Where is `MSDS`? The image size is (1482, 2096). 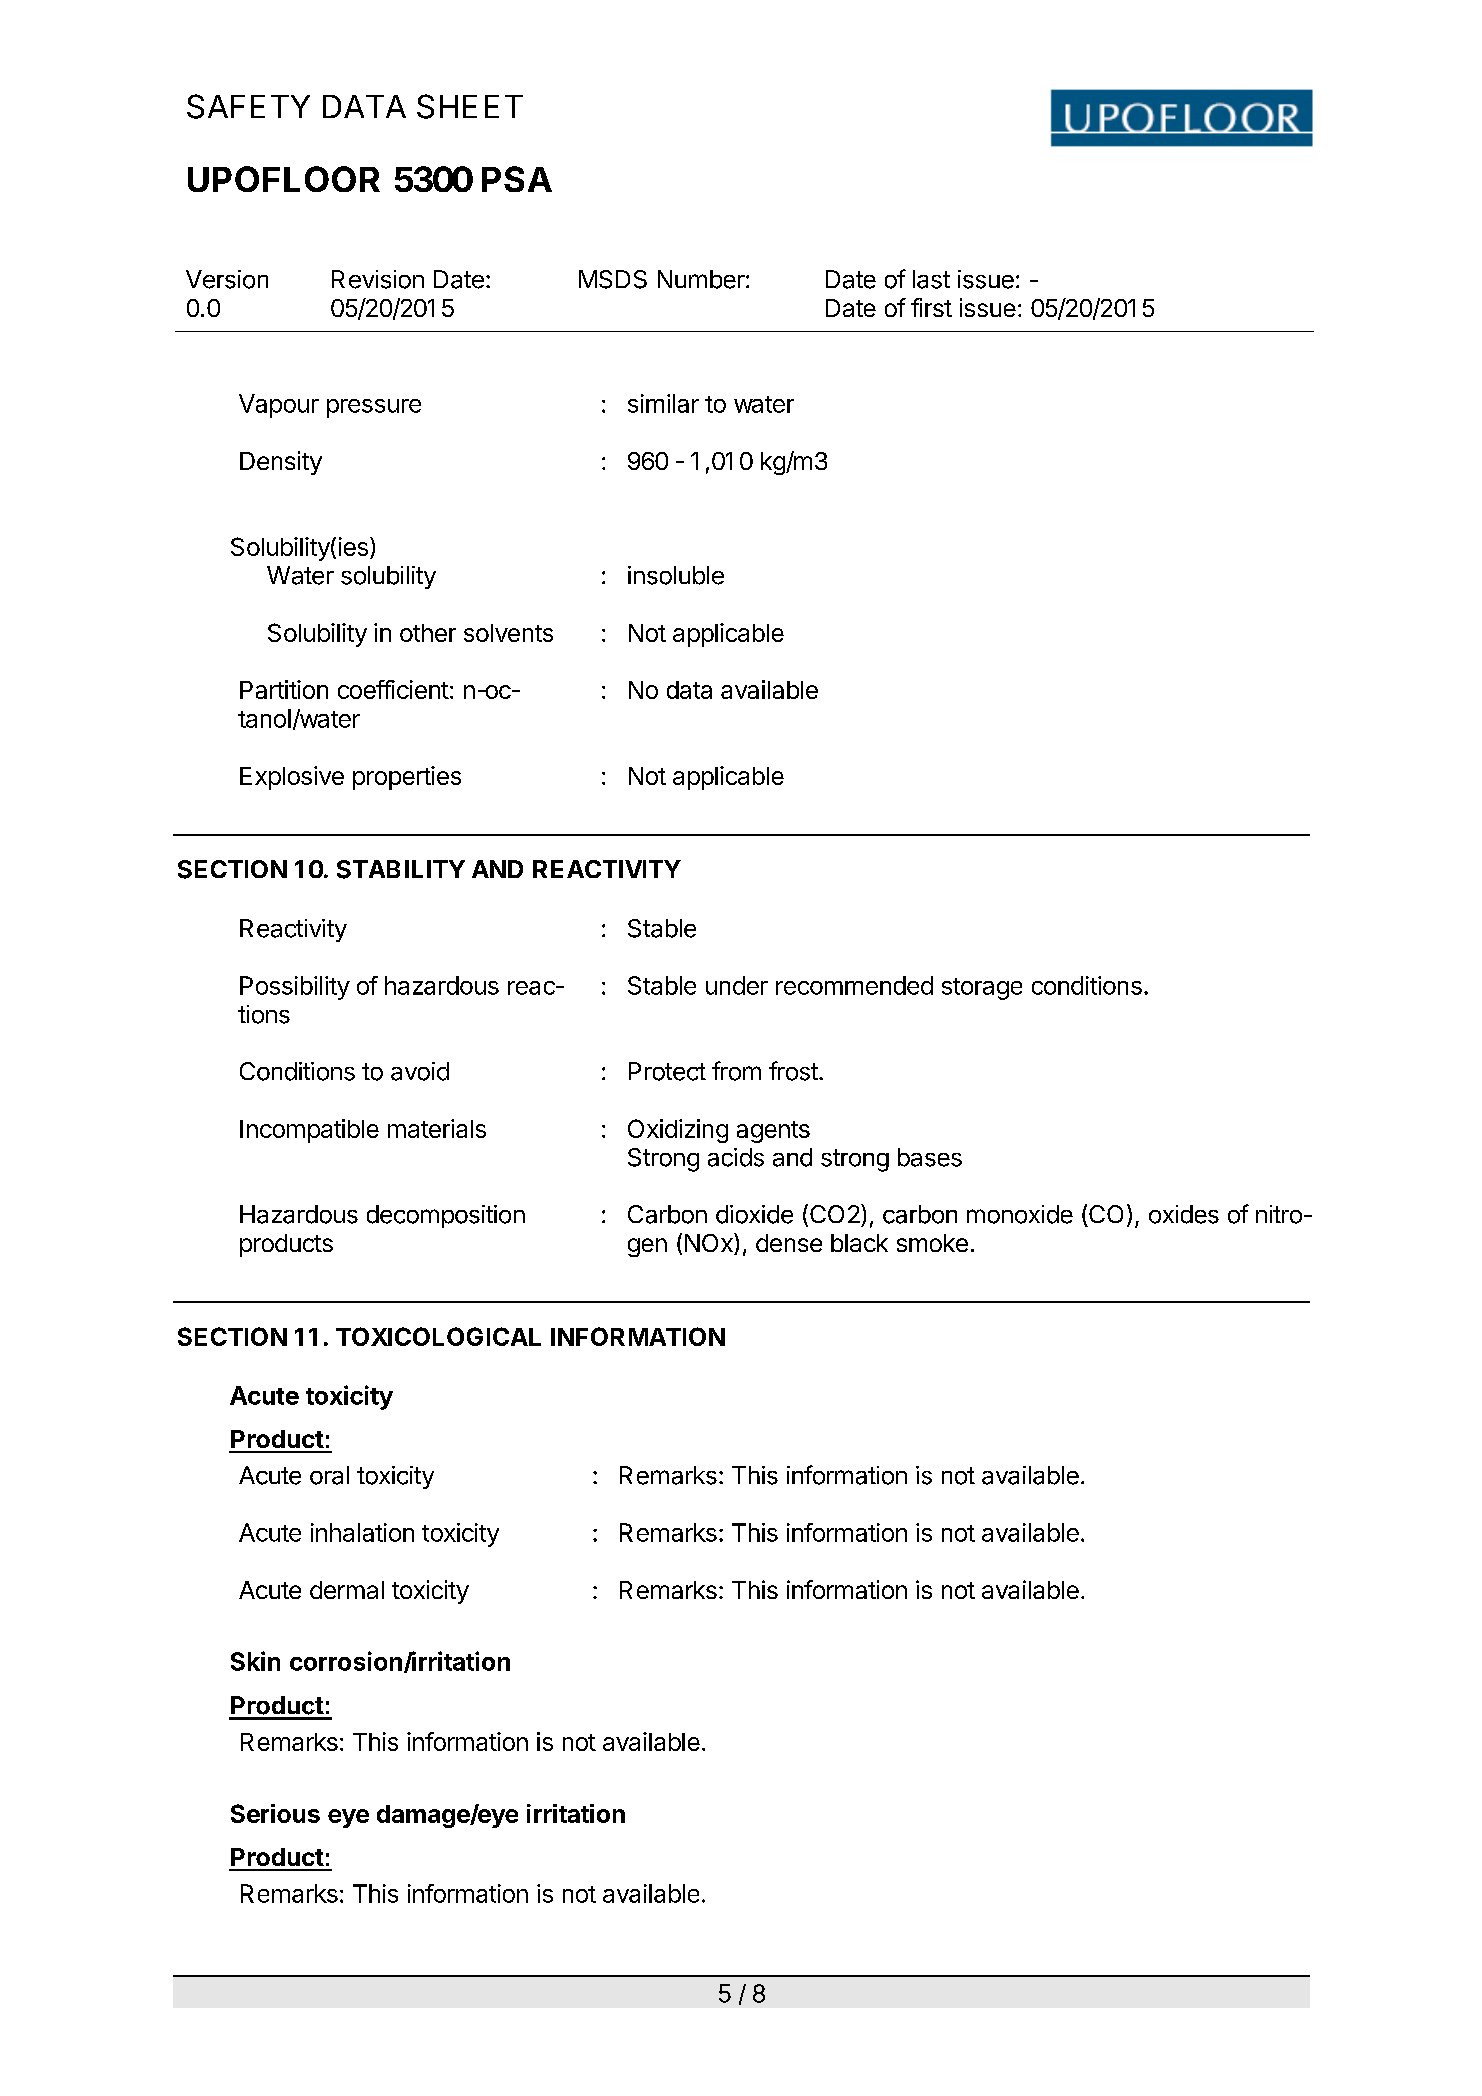
MSDS is located at coordinates (613, 279).
